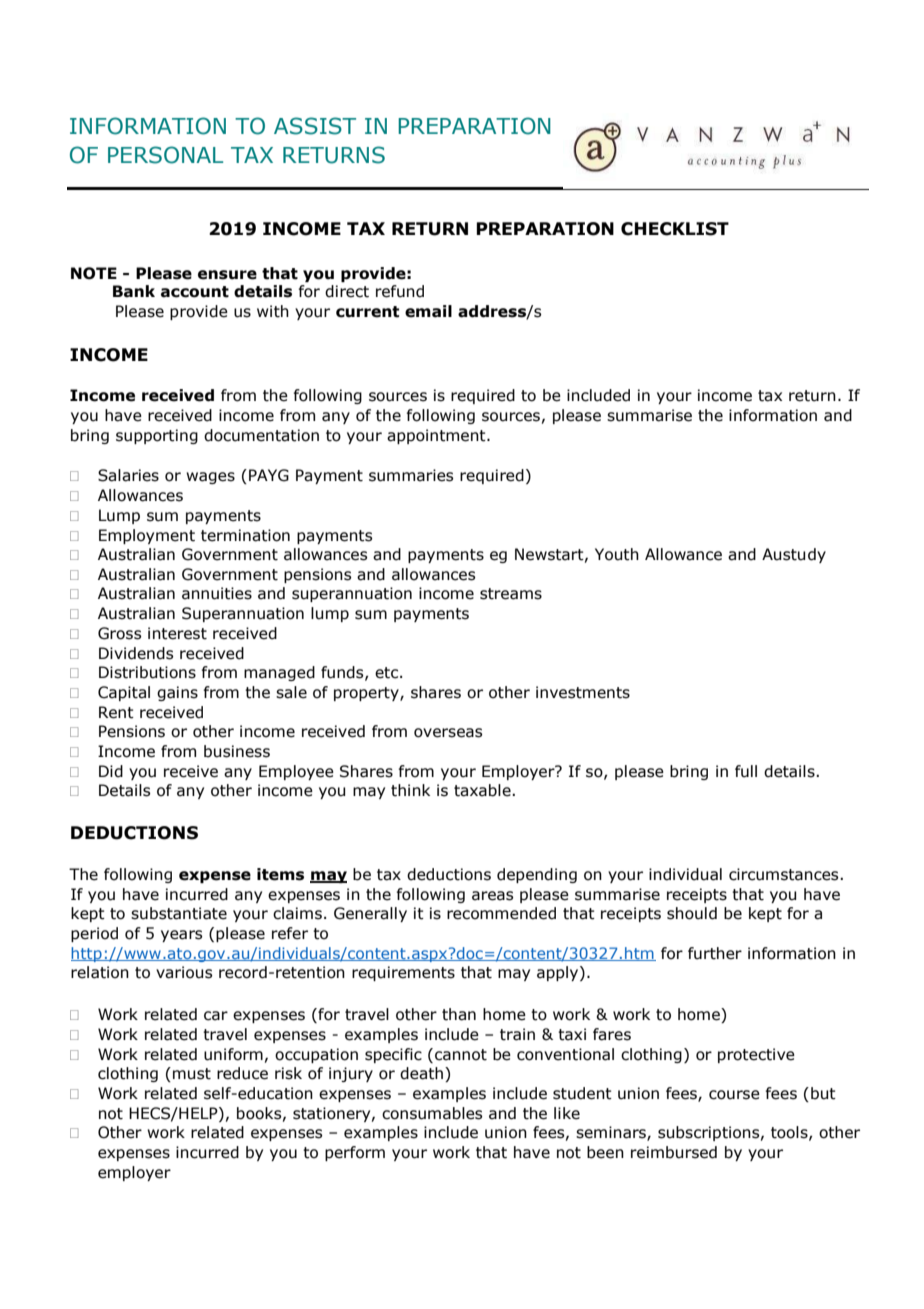 This screenshot has width=924, height=1309. I want to click on Employment, so click(147, 536).
